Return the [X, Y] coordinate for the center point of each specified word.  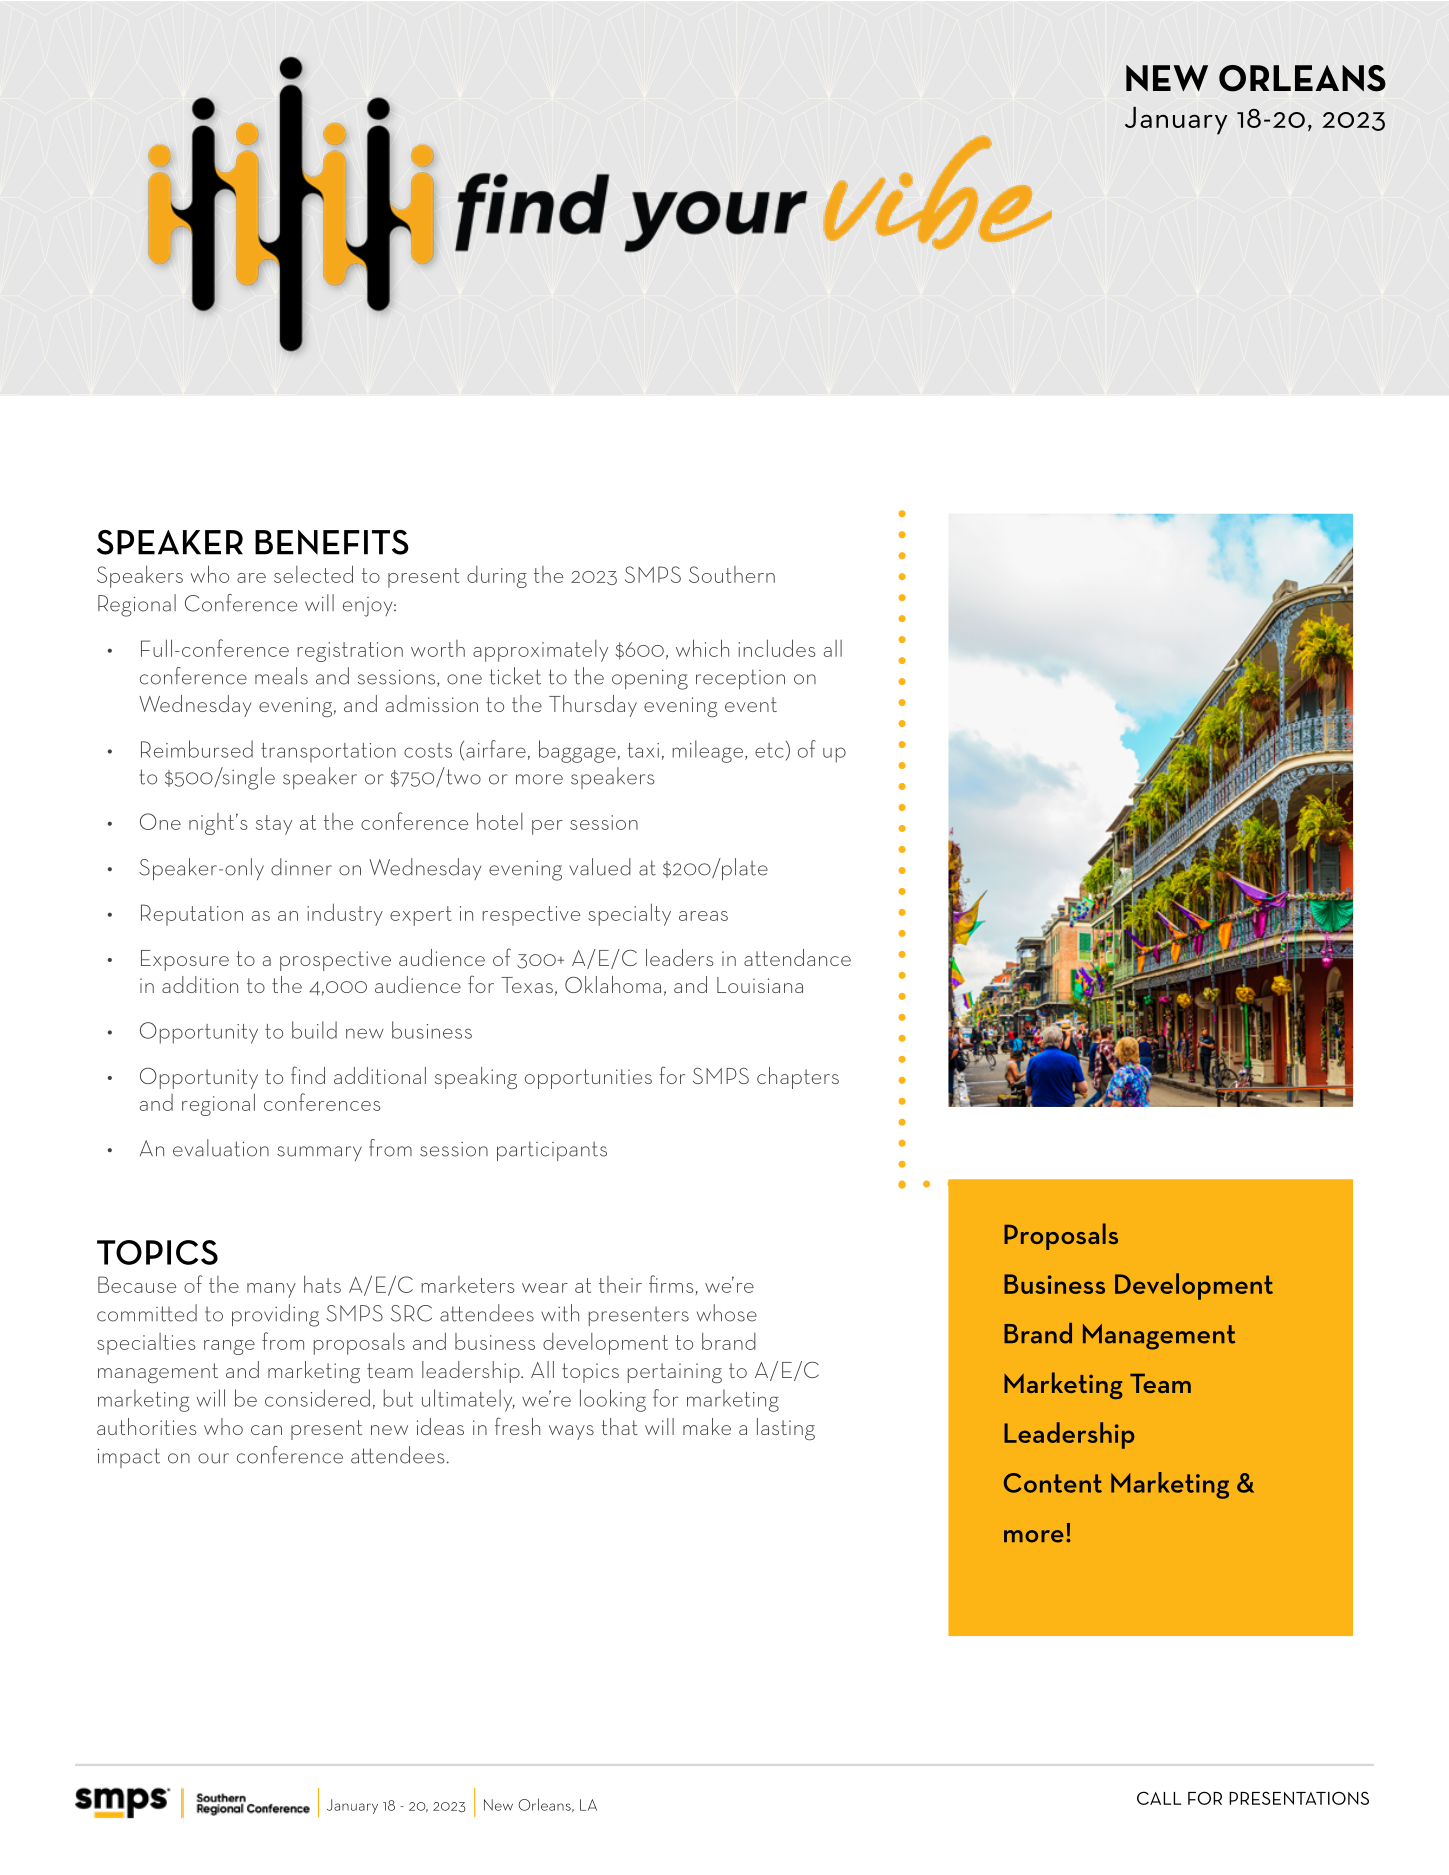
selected [313, 574]
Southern [732, 574]
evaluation [221, 1148]
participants [552, 1151]
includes [777, 648]
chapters [798, 1078]
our [213, 1458]
